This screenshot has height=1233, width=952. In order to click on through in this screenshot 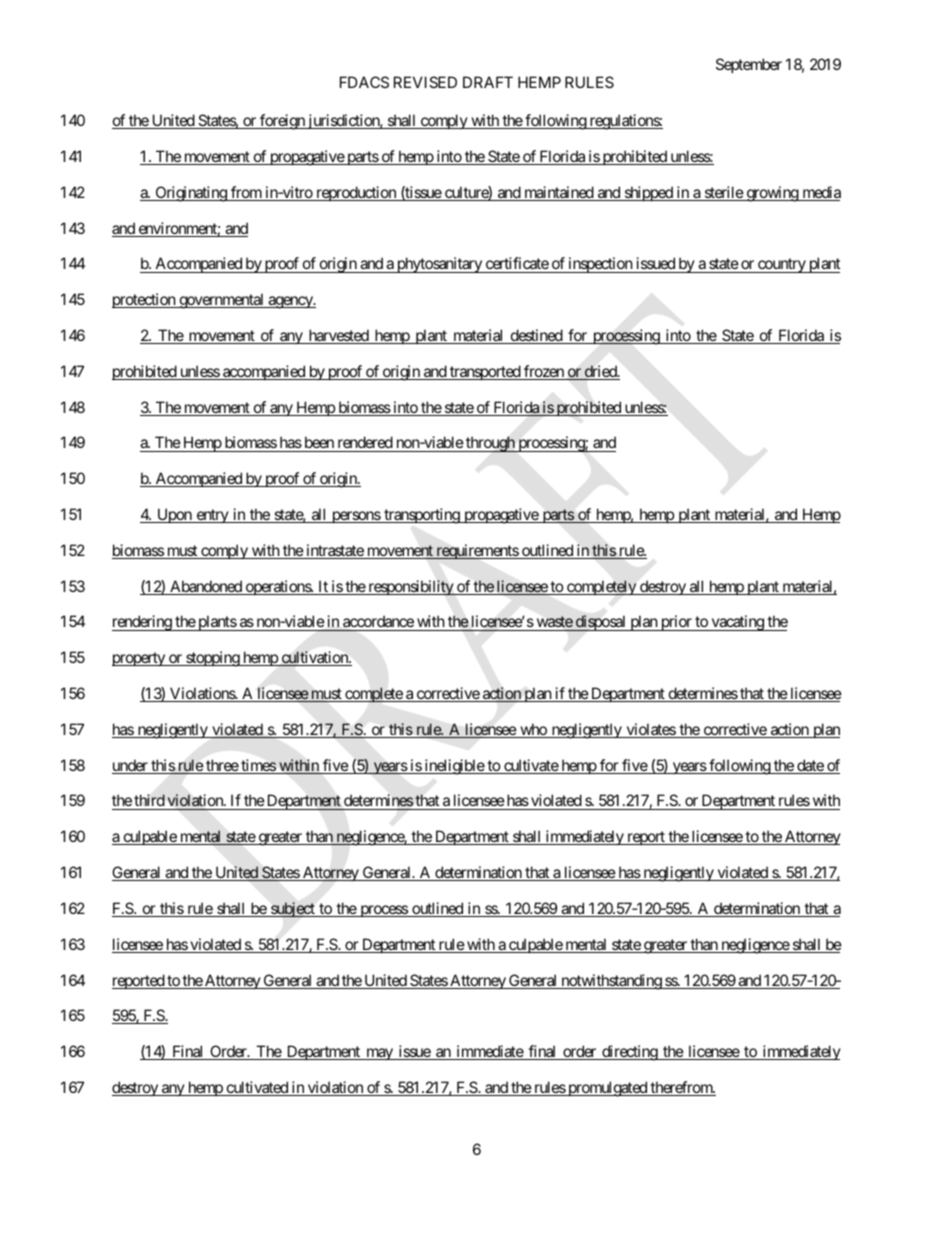, I will do `click(490, 444)`.
